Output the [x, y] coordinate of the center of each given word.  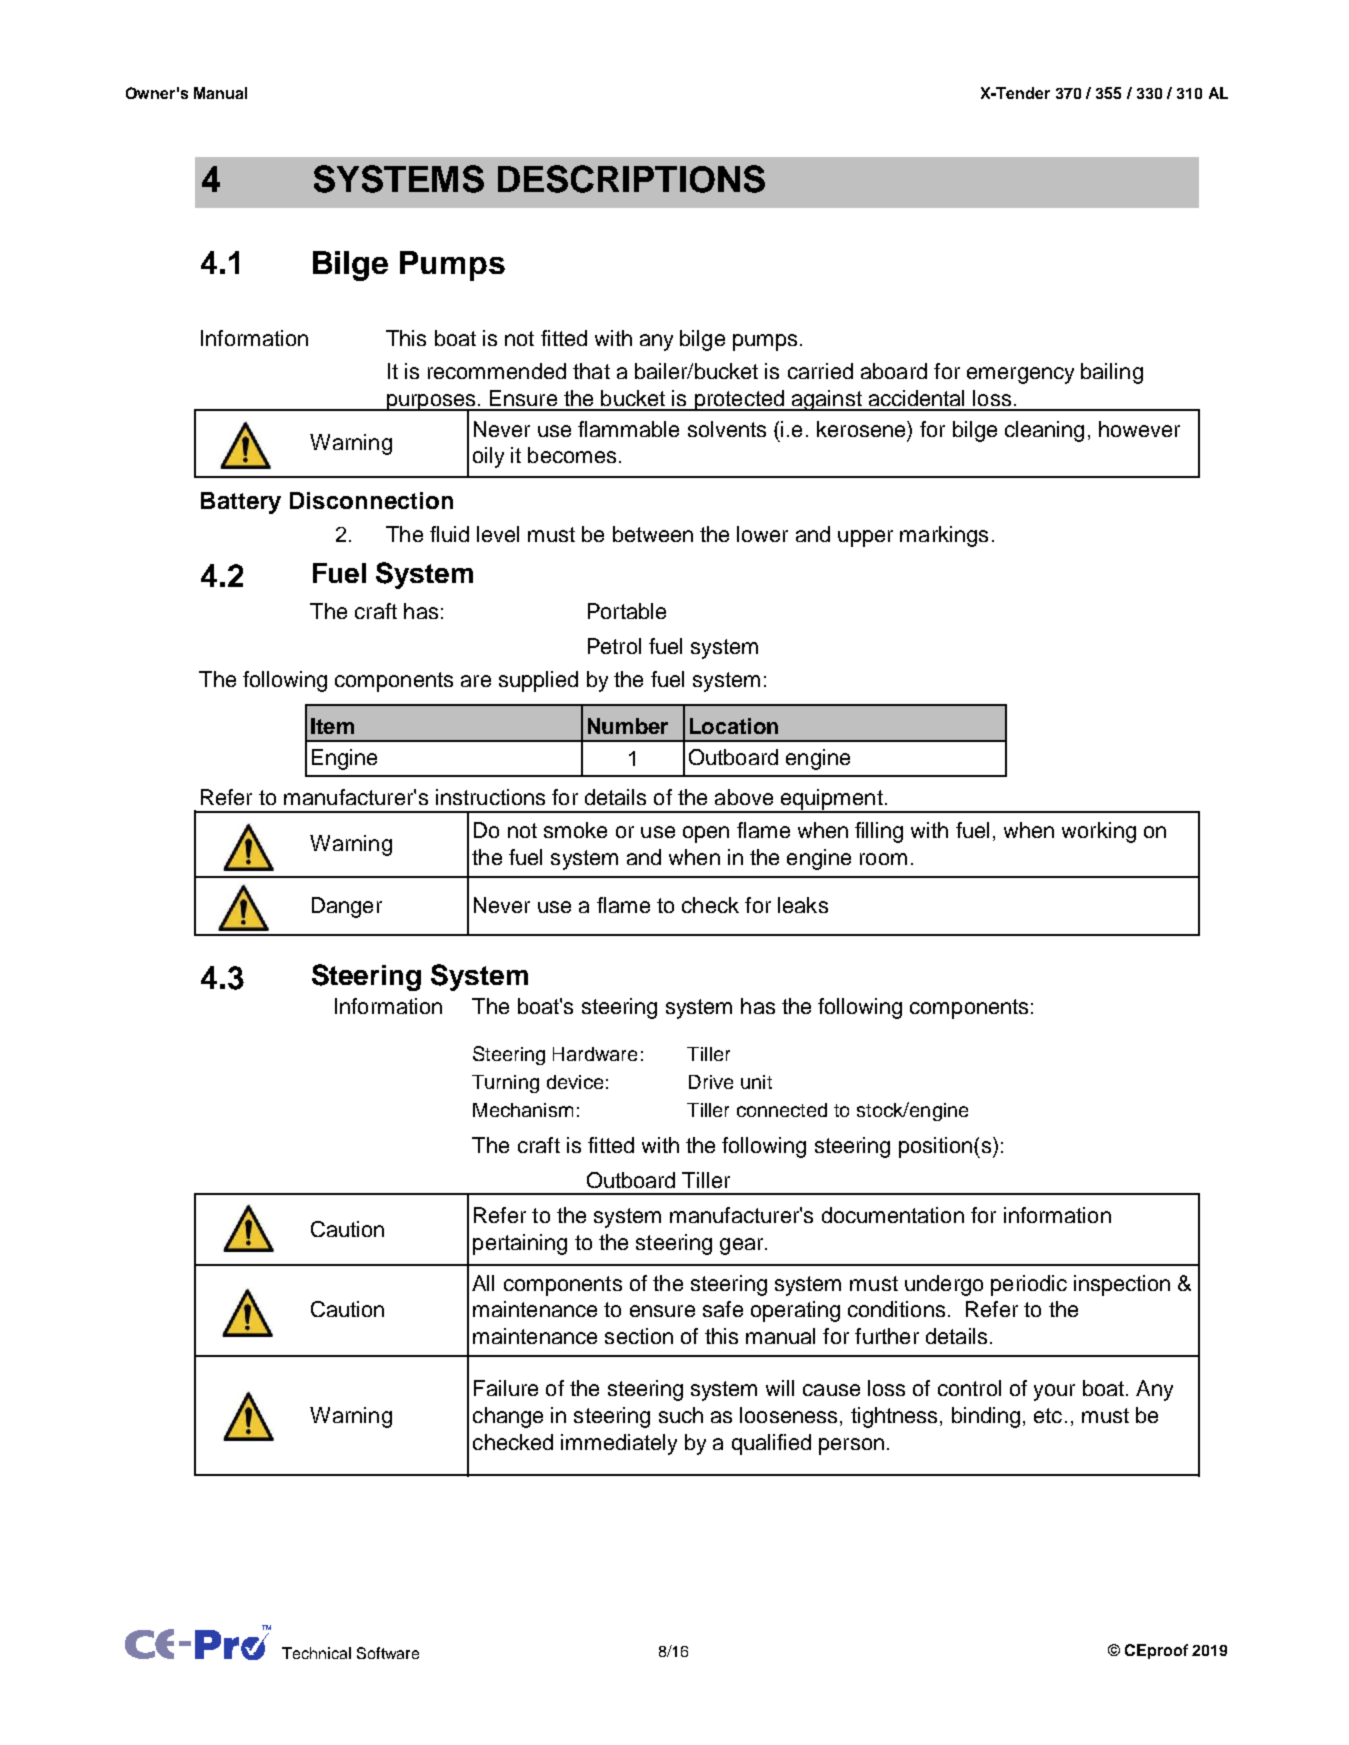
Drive [711, 1082]
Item [332, 726]
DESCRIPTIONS [631, 179]
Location [734, 726]
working [1099, 832]
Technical [316, 1653]
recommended [497, 371]
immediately [619, 1444]
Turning [505, 1084]
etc [1048, 1415]
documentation [893, 1215]
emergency [1020, 375]
